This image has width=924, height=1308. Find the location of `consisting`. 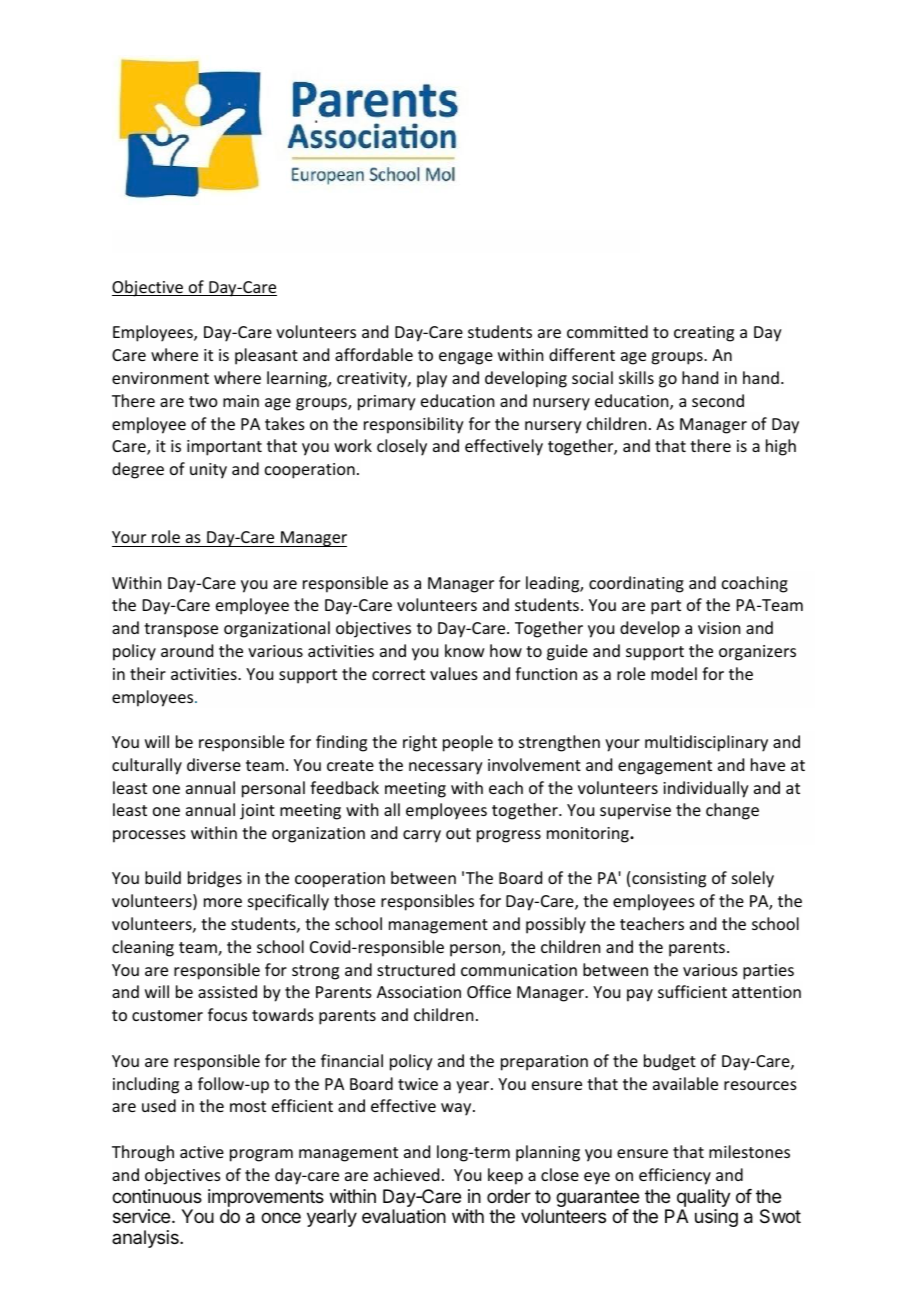

consisting is located at coordinates (669, 880).
